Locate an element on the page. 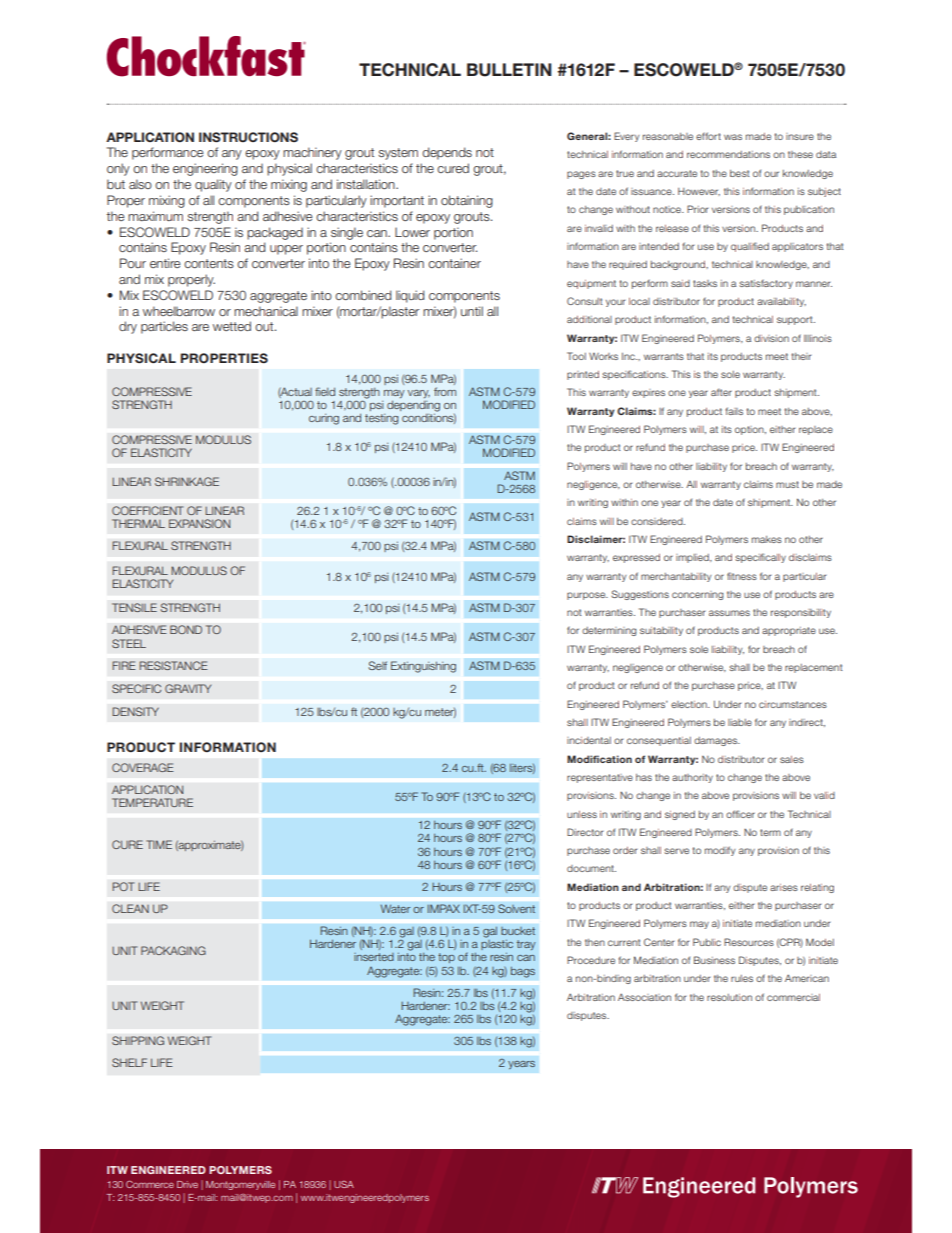 This image has height=1233, width=952. BULLETIN is located at coordinates (509, 70).
